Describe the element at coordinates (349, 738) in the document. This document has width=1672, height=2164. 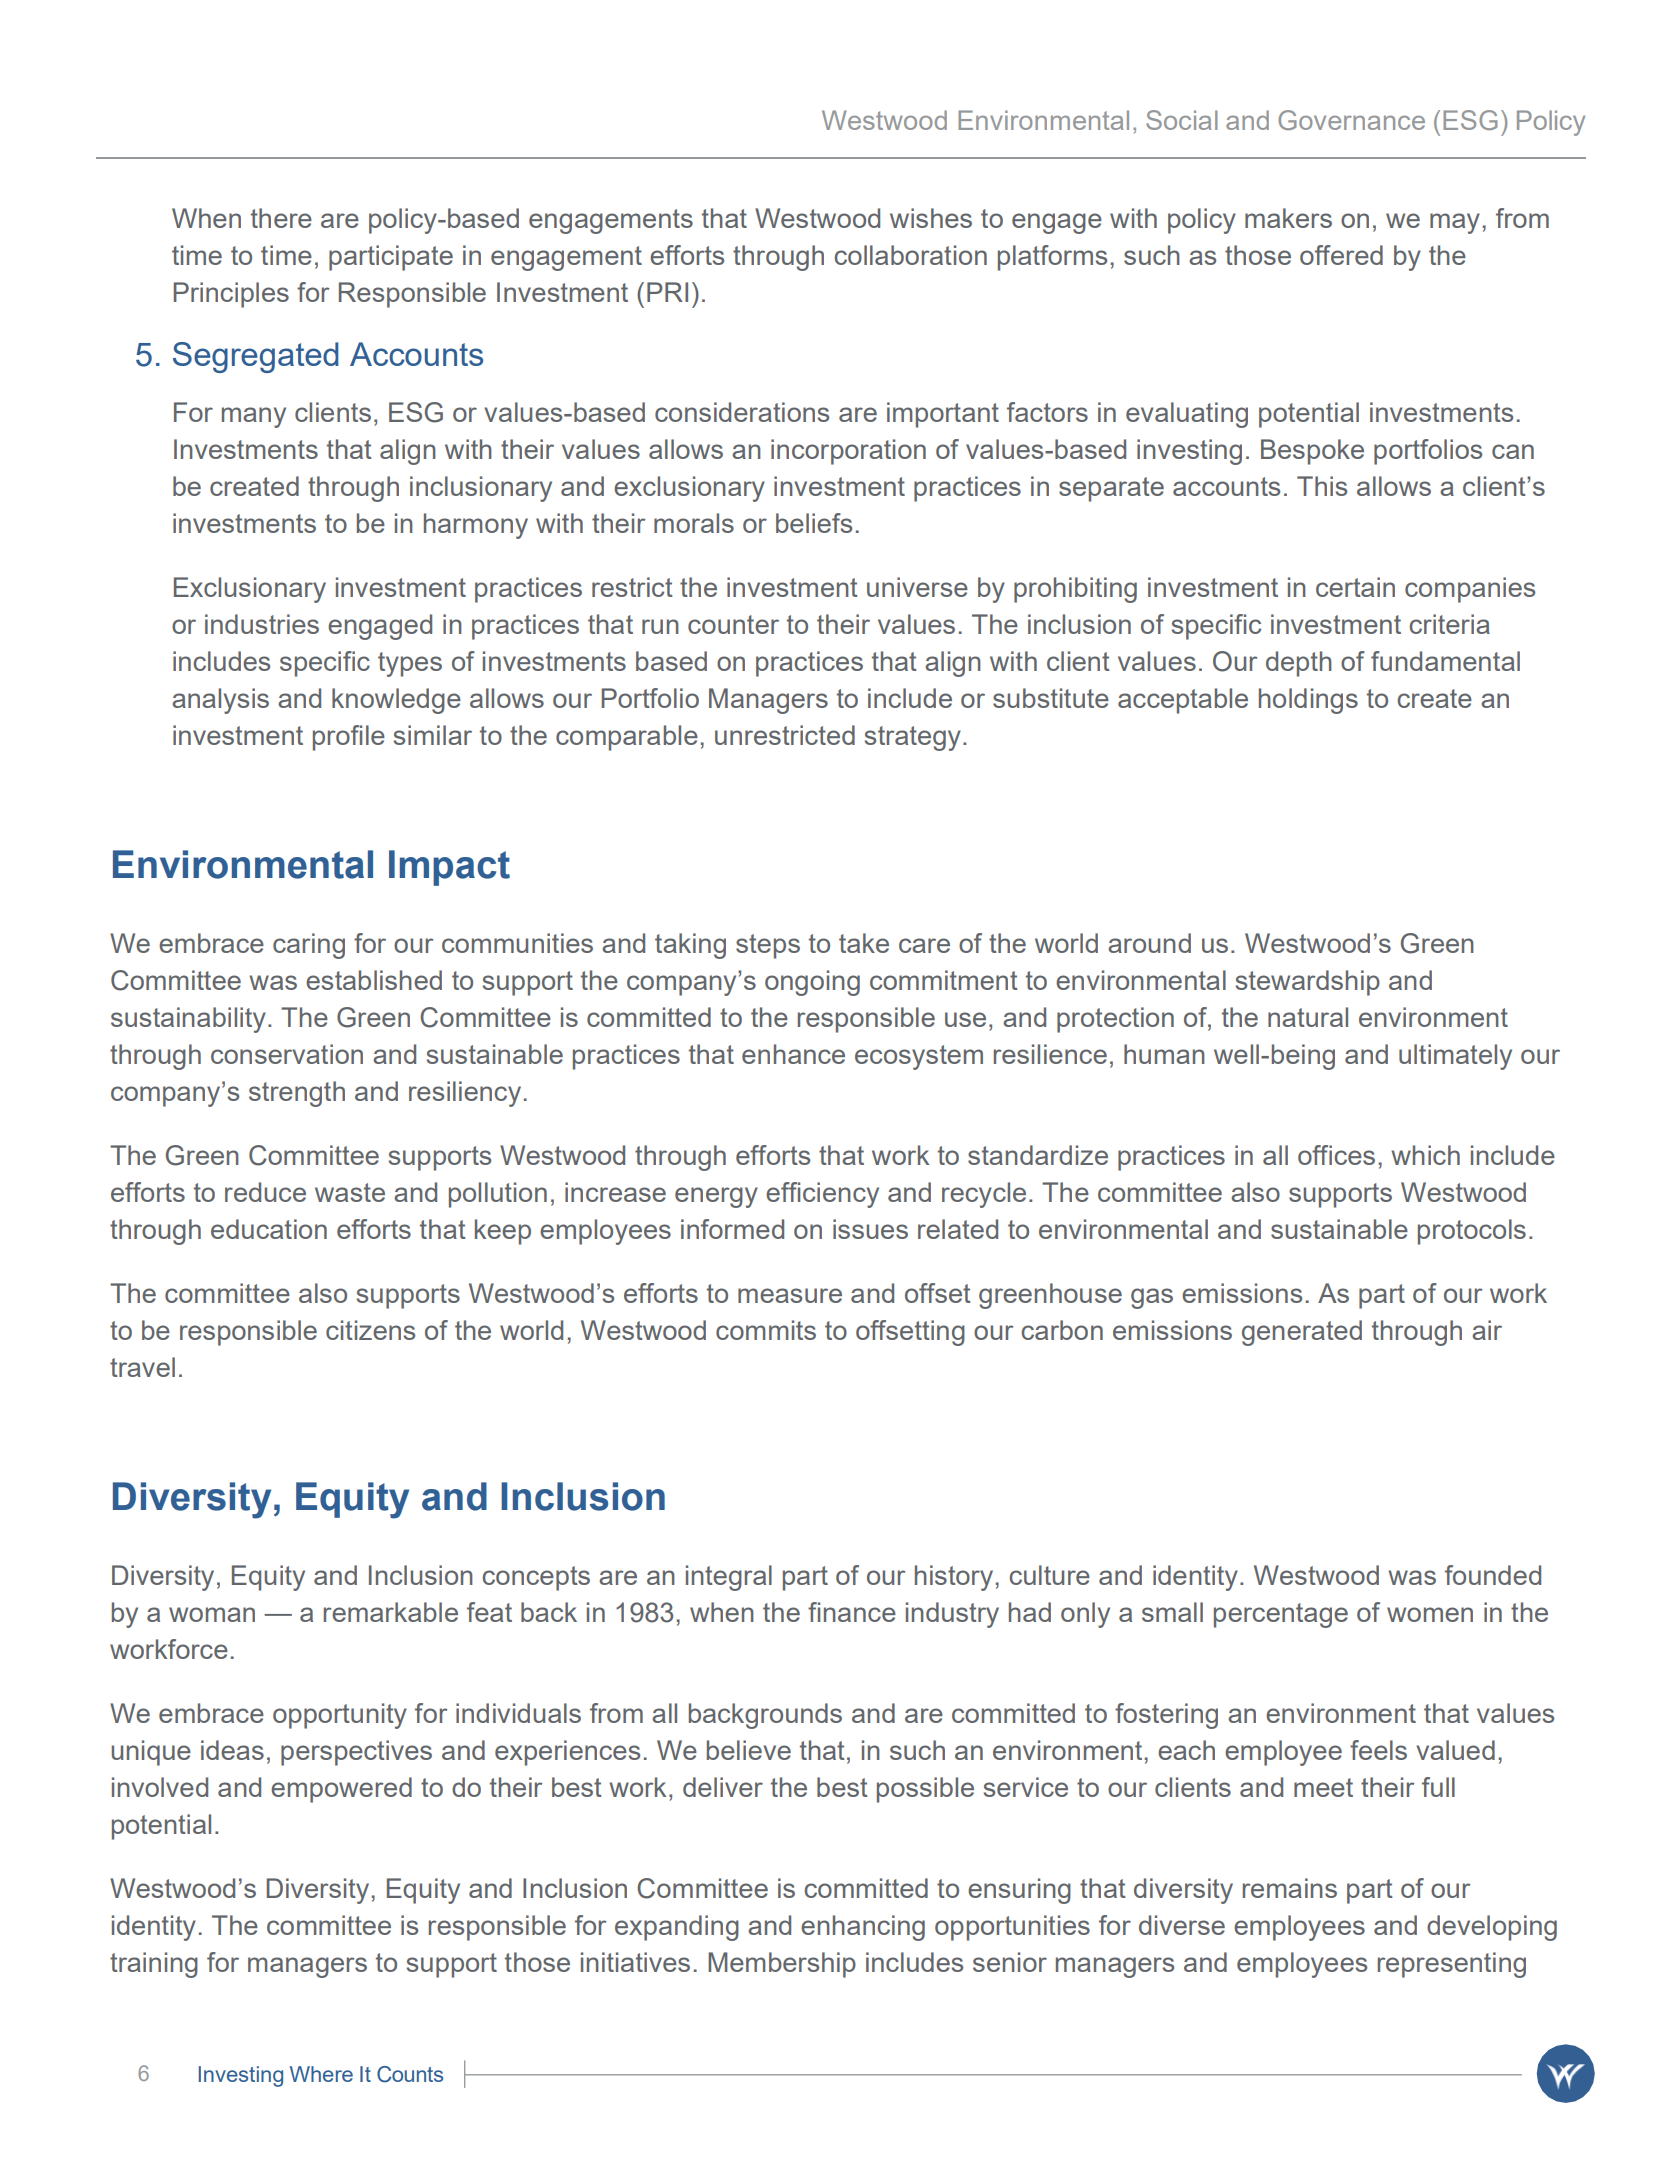
I see `profile` at that location.
